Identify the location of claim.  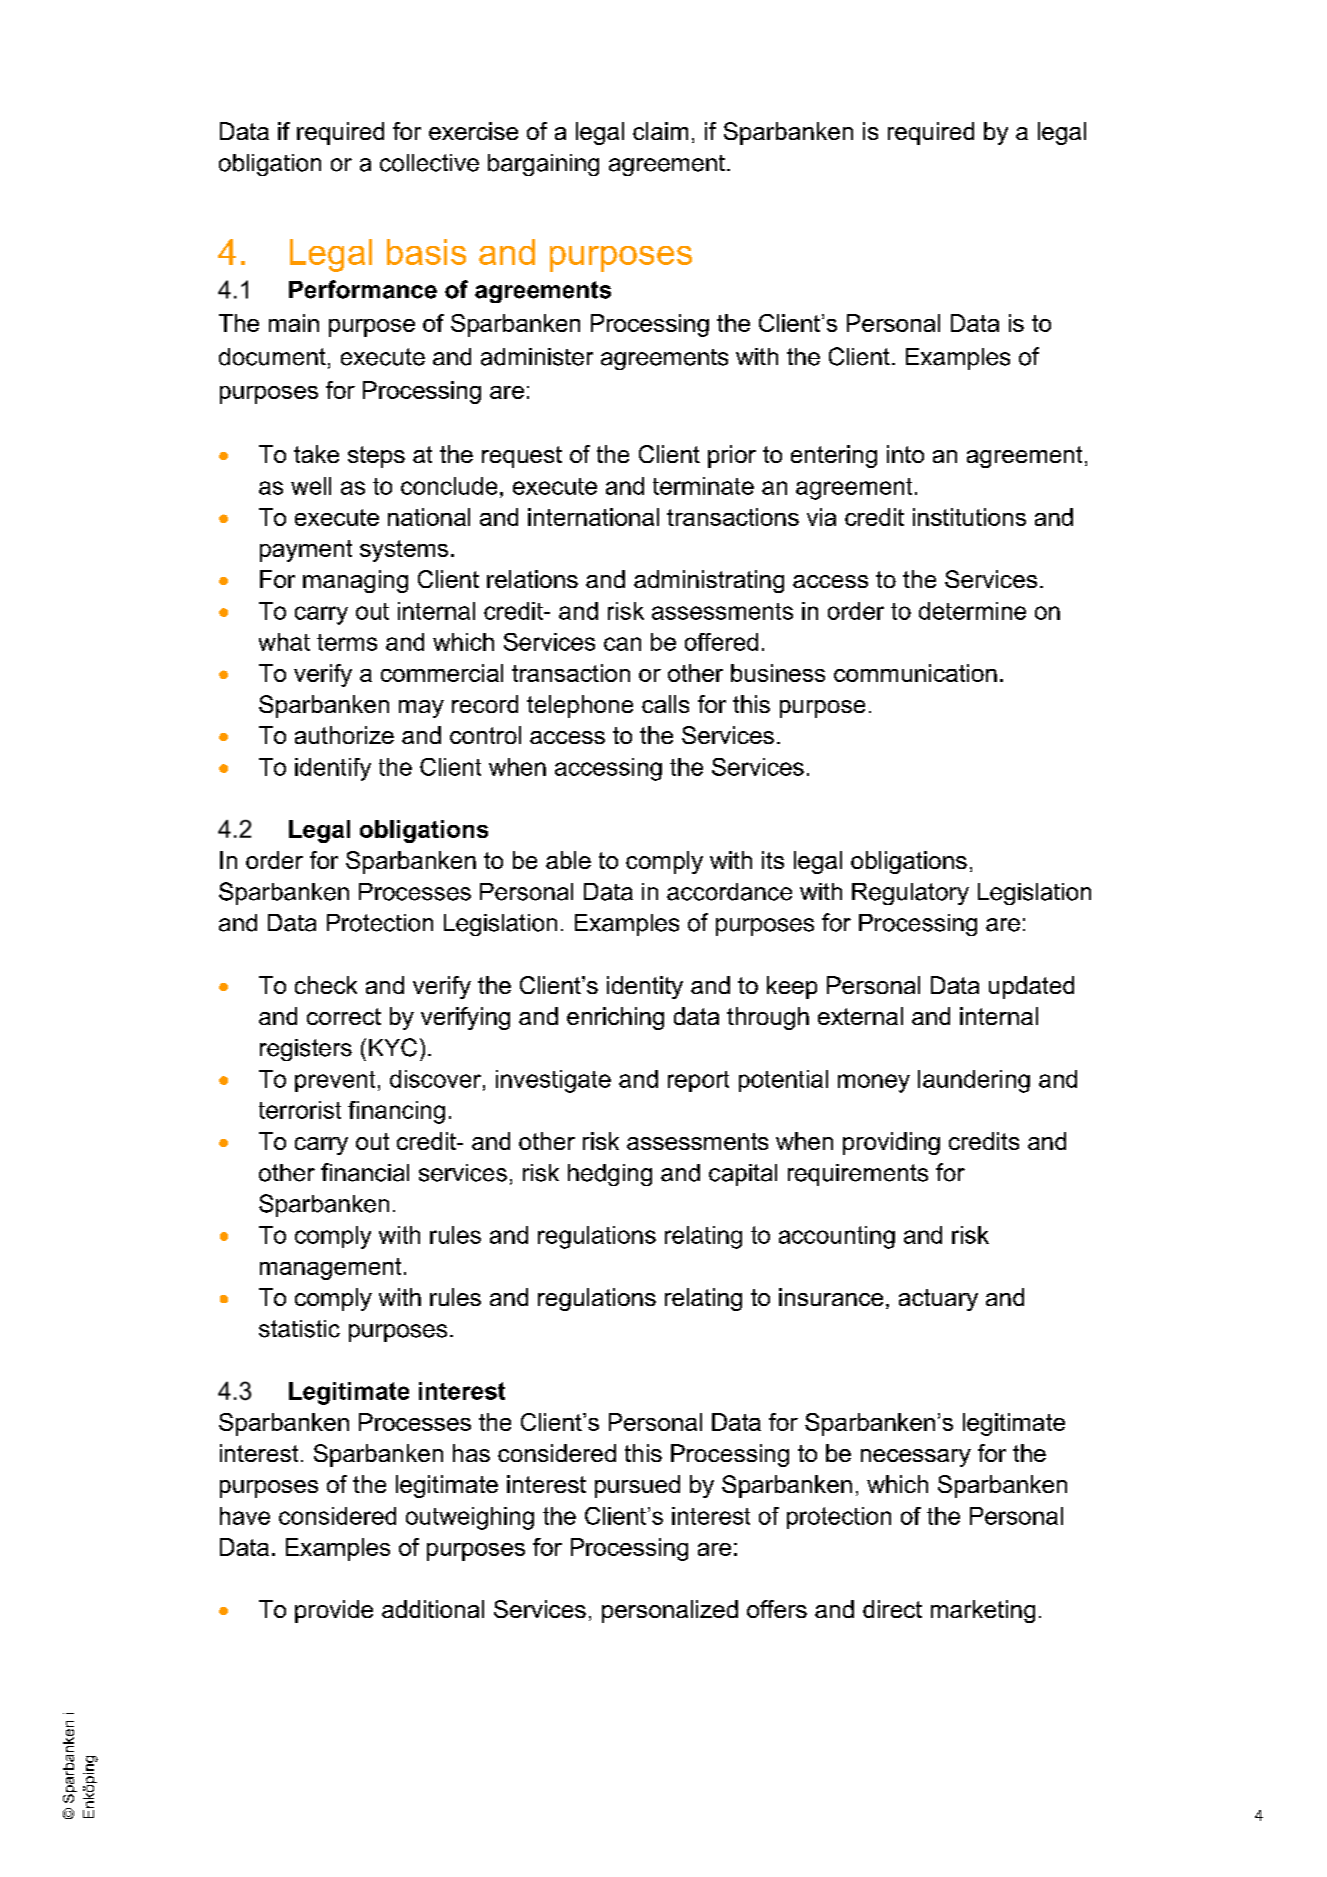
(660, 131).
